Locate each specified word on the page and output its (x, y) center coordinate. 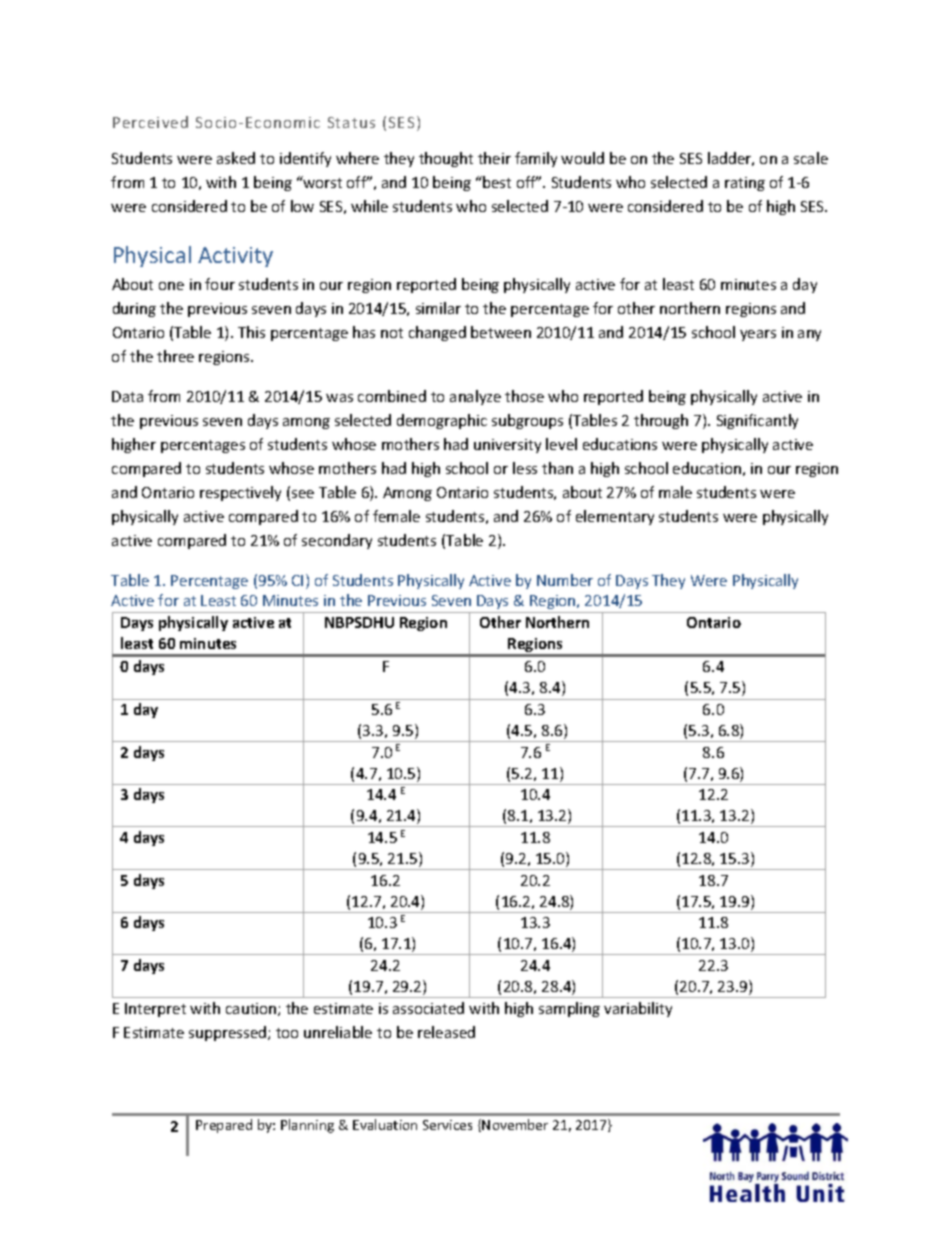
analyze (475, 397)
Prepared (224, 1126)
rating (745, 184)
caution (252, 1009)
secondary (337, 541)
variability (638, 1009)
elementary (615, 517)
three (175, 356)
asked (236, 158)
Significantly (757, 421)
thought (446, 159)
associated (428, 1008)
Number (565, 580)
